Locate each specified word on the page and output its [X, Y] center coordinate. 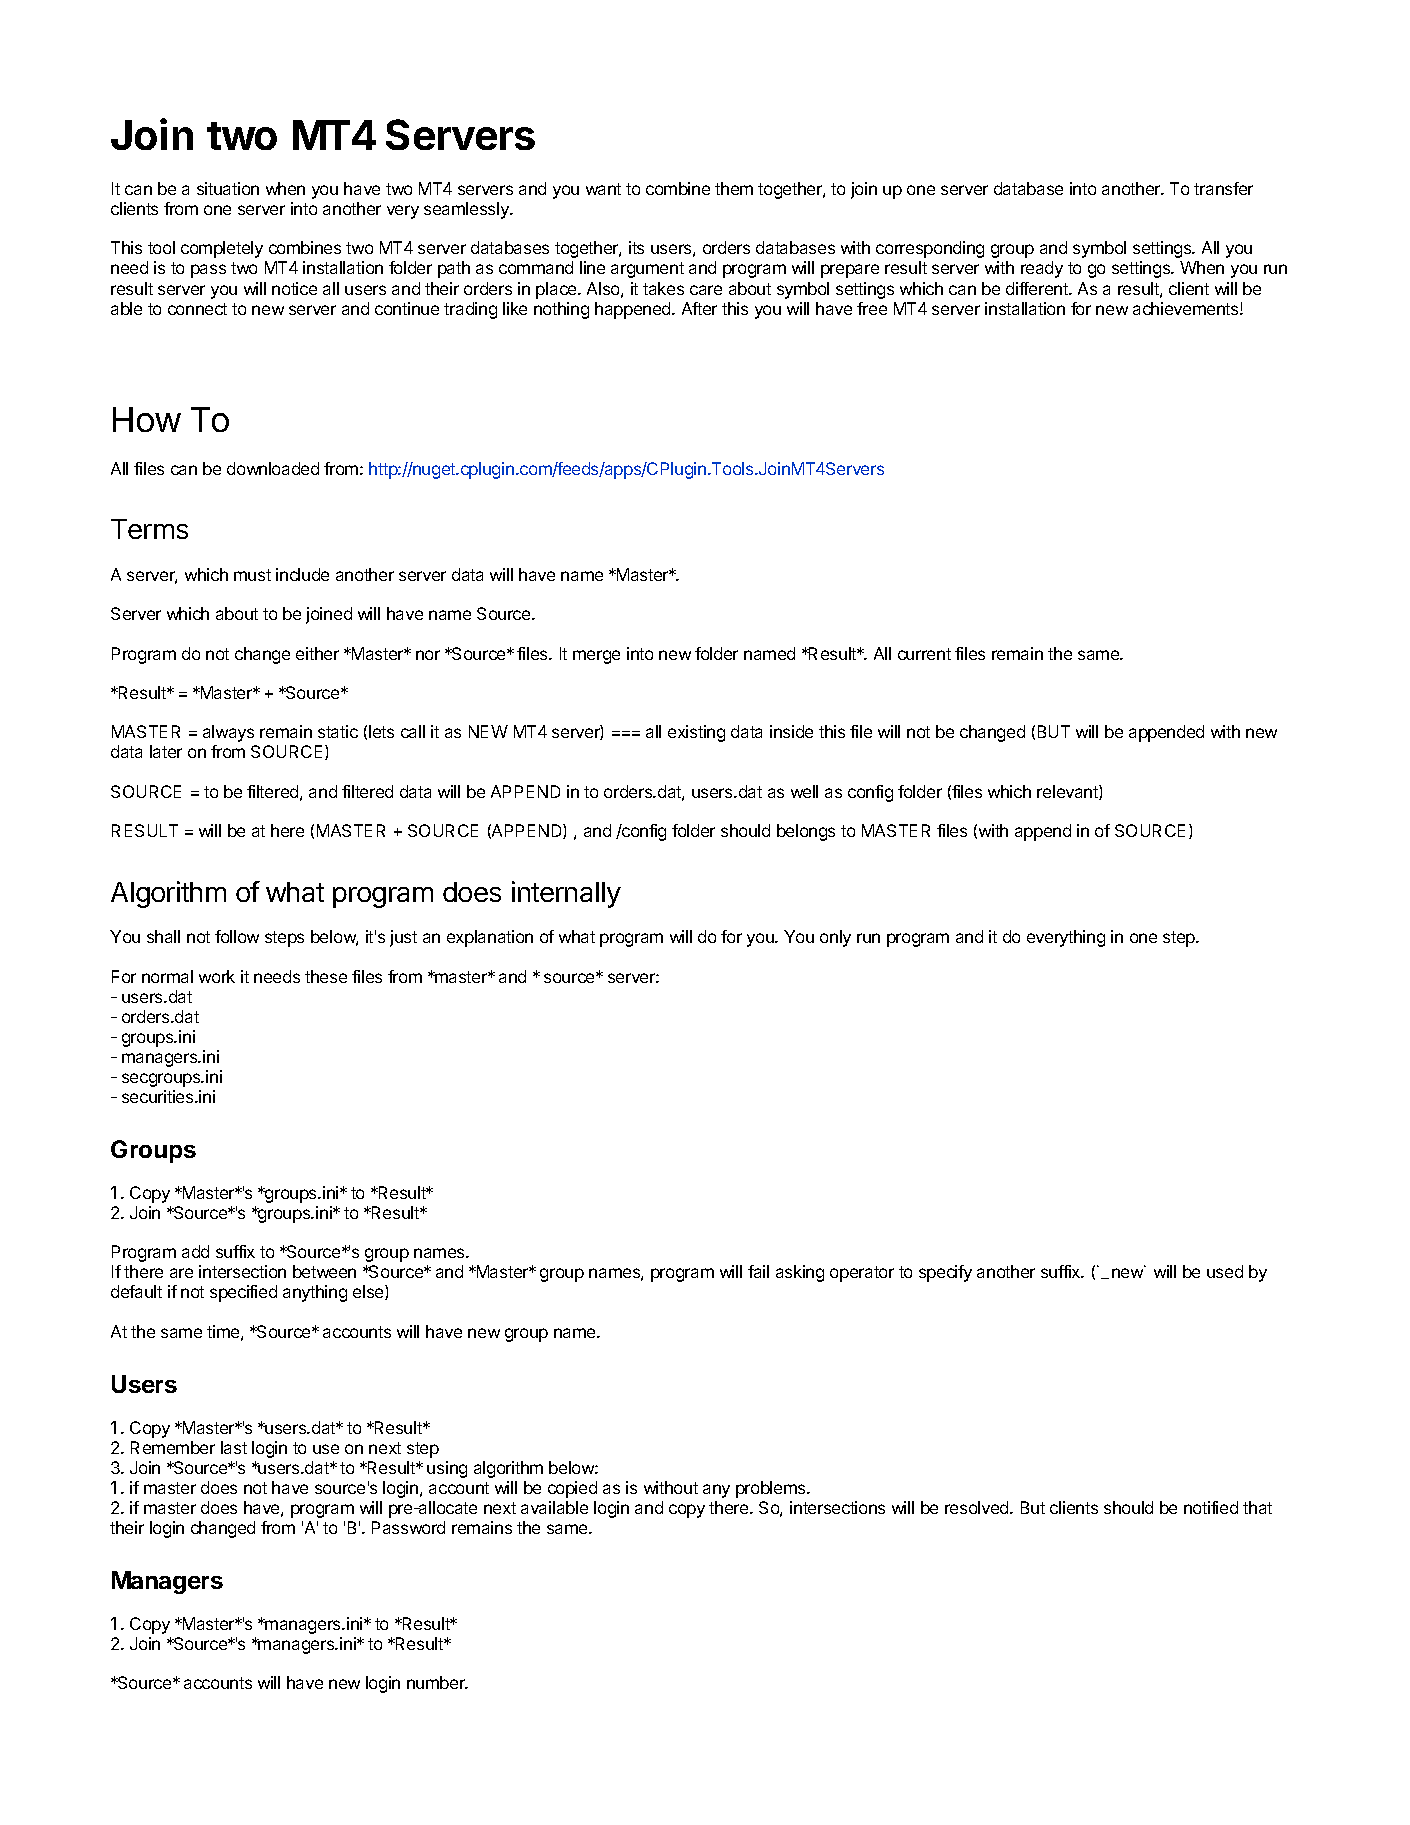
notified [1211, 1507]
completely [222, 249]
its [636, 247]
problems [772, 1489]
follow [237, 936]
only [835, 938]
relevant [1068, 792]
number [437, 1682]
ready [1042, 269]
